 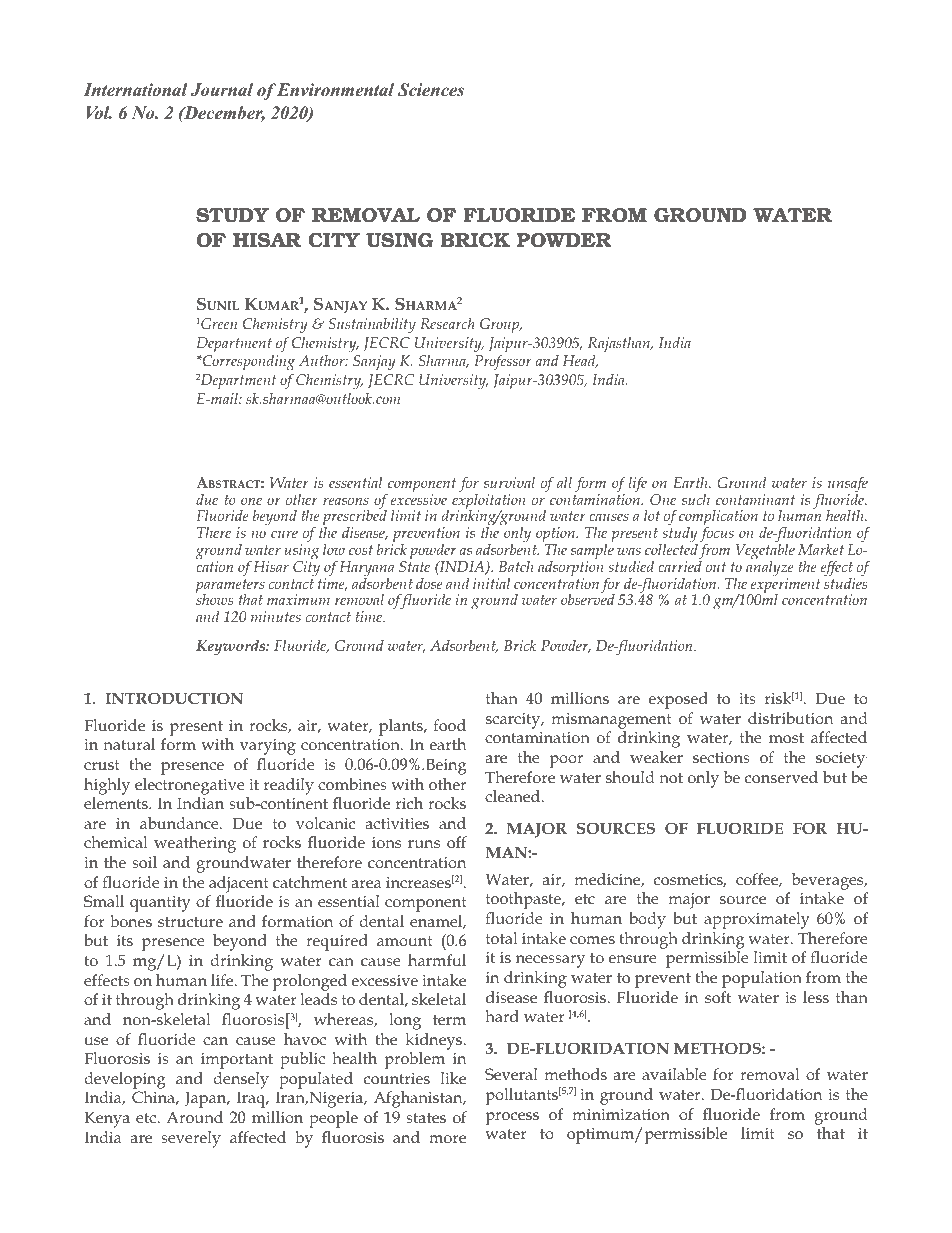 What do you see at coordinates (195, 1117) in the page?
I see `Around` at bounding box center [195, 1117].
